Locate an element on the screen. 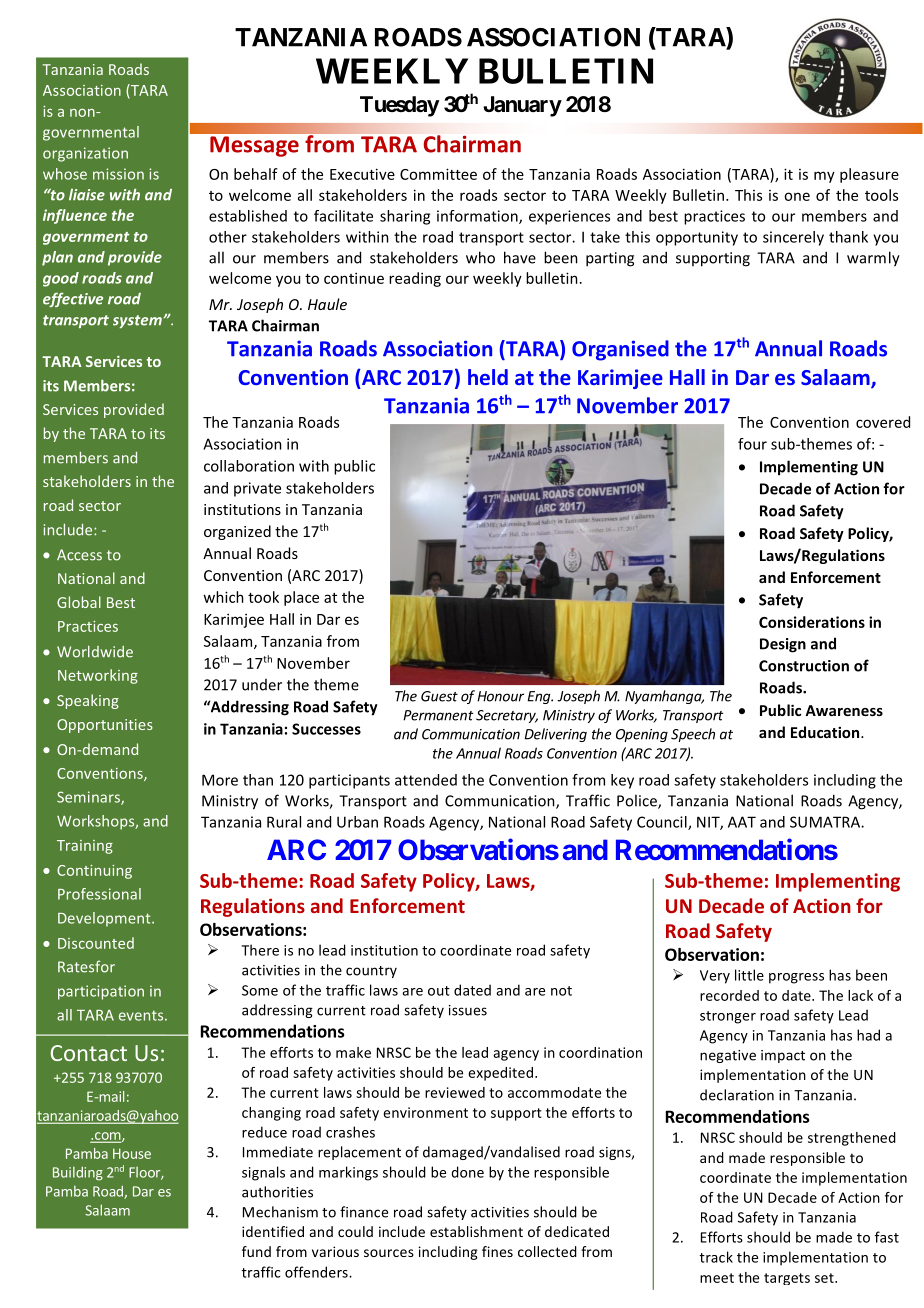 This screenshot has width=924, height=1308. Honour is located at coordinates (500, 696).
